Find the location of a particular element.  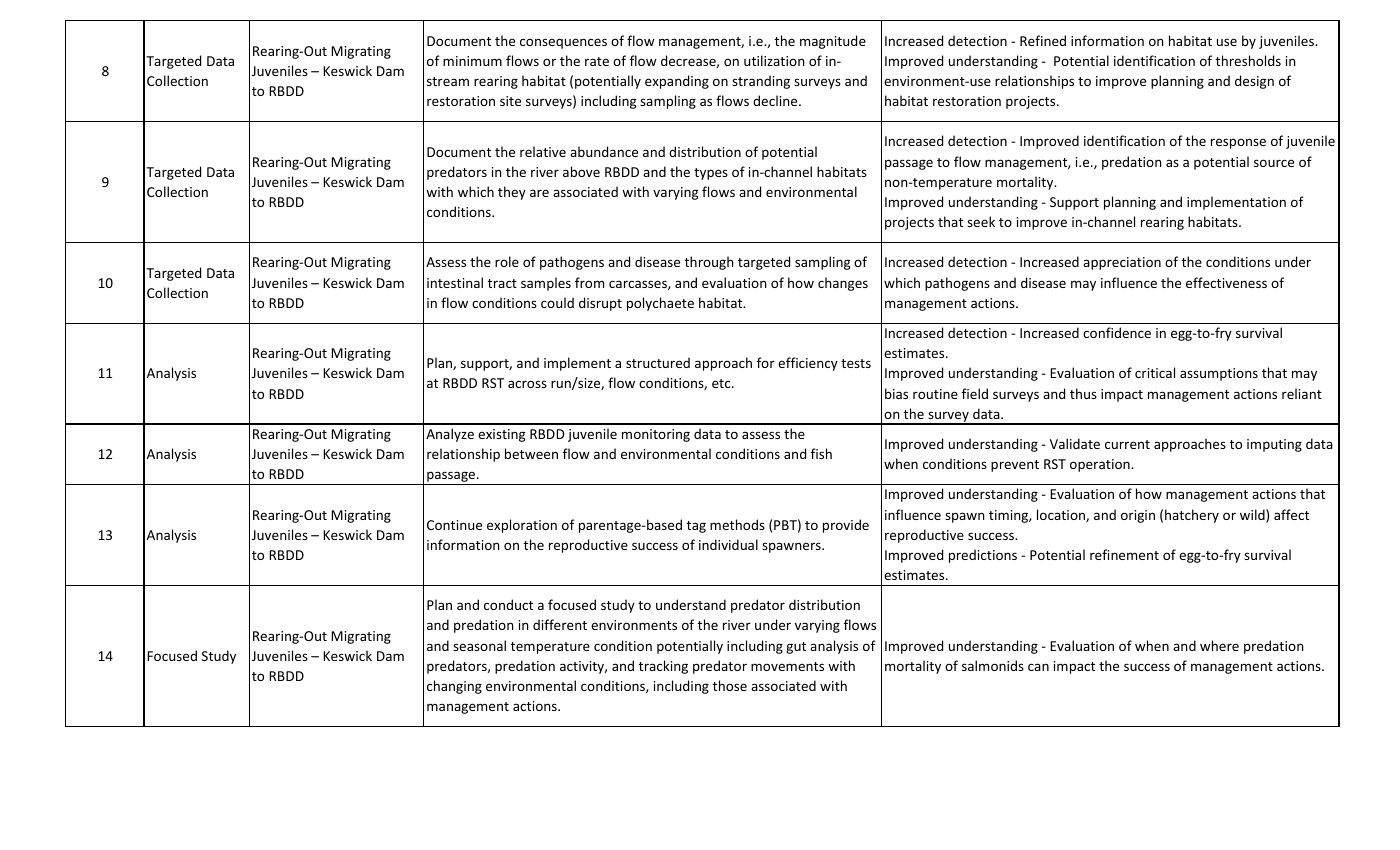

seasonal is located at coordinates (479, 645).
